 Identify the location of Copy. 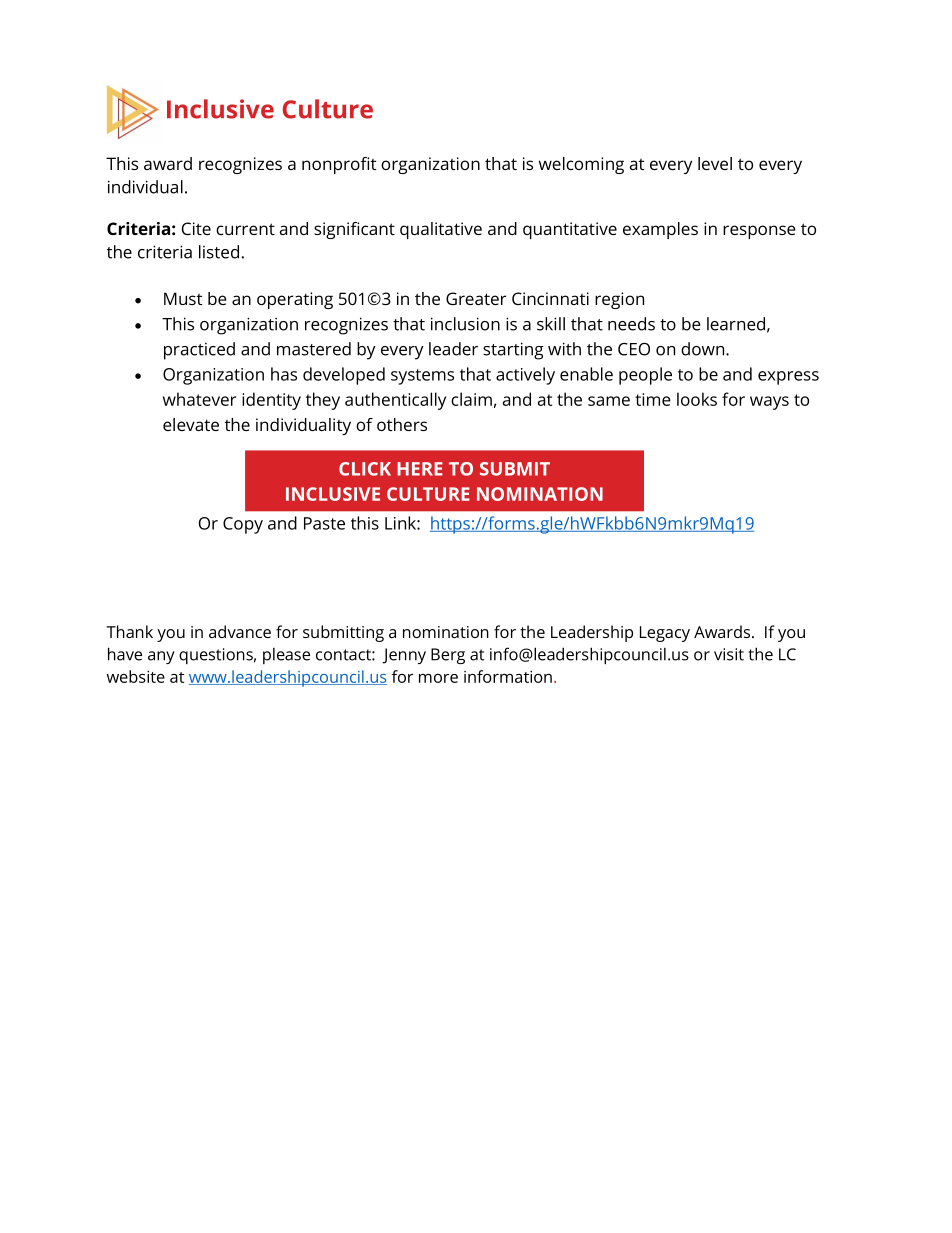
(243, 525).
